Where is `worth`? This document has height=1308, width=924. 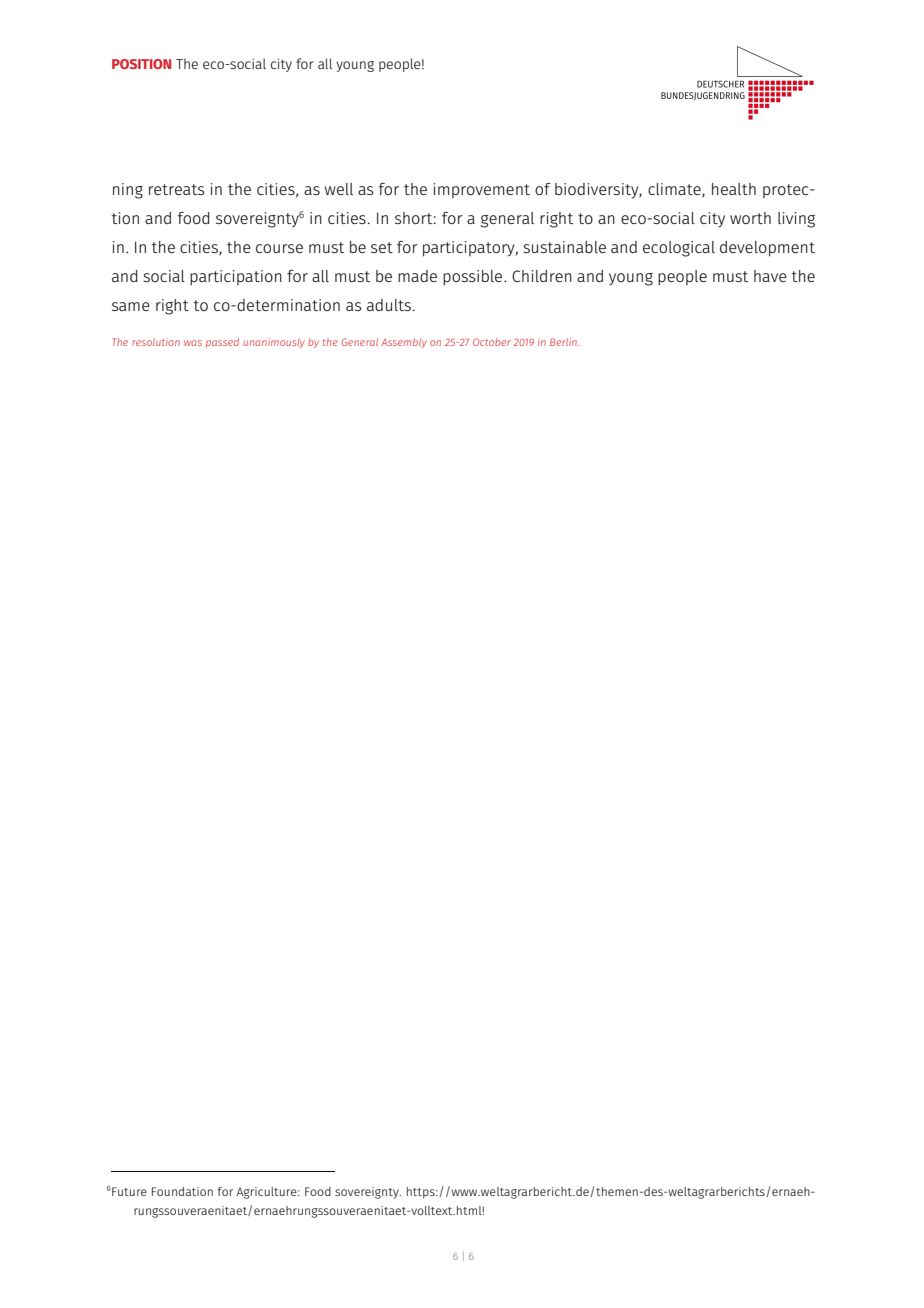 worth is located at coordinates (750, 218).
